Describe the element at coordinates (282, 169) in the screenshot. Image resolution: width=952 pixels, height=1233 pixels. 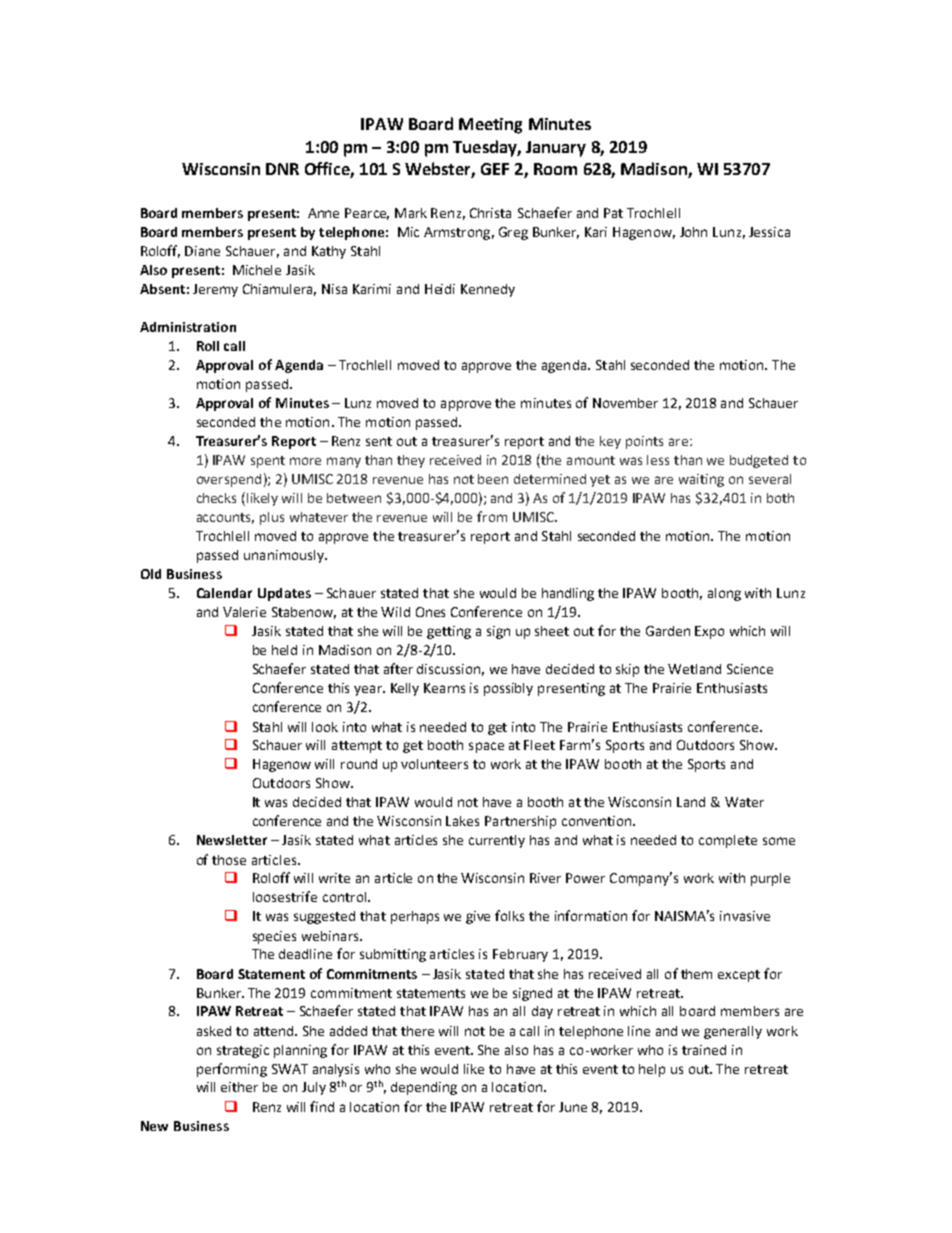
I see `DNR` at that location.
